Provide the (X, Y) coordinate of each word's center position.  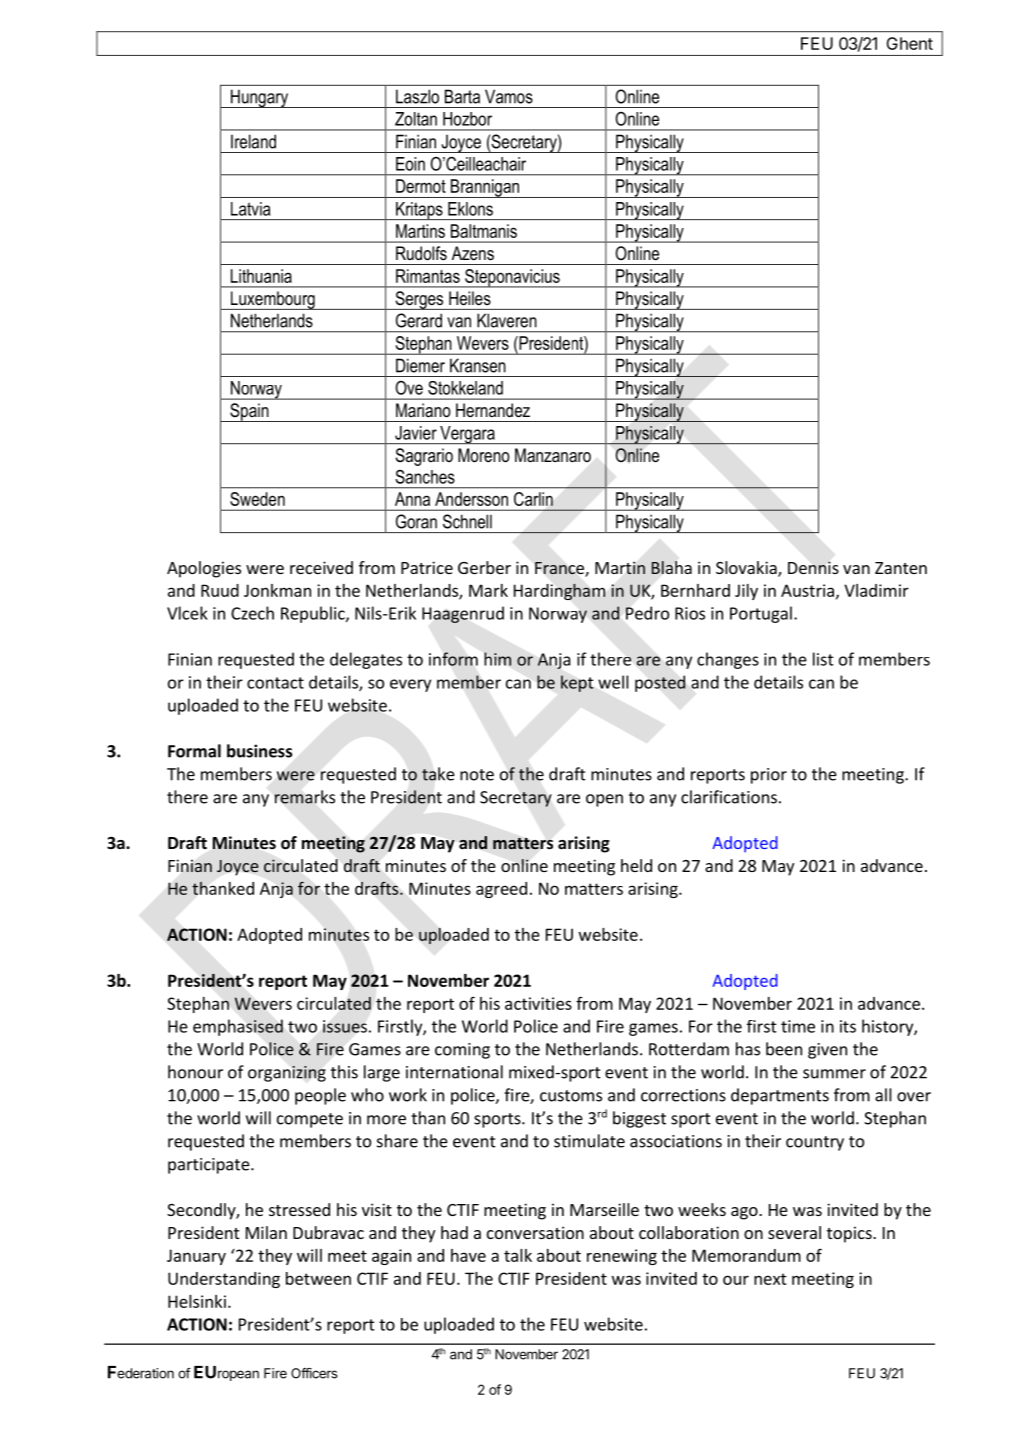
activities (538, 1003)
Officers (314, 1373)
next (770, 1279)
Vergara (467, 435)
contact (275, 683)
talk (518, 1255)
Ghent (909, 43)
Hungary (260, 98)
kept (577, 683)
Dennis (813, 567)
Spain (249, 412)
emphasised (238, 1027)
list (823, 659)
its (848, 1026)
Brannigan (485, 188)
